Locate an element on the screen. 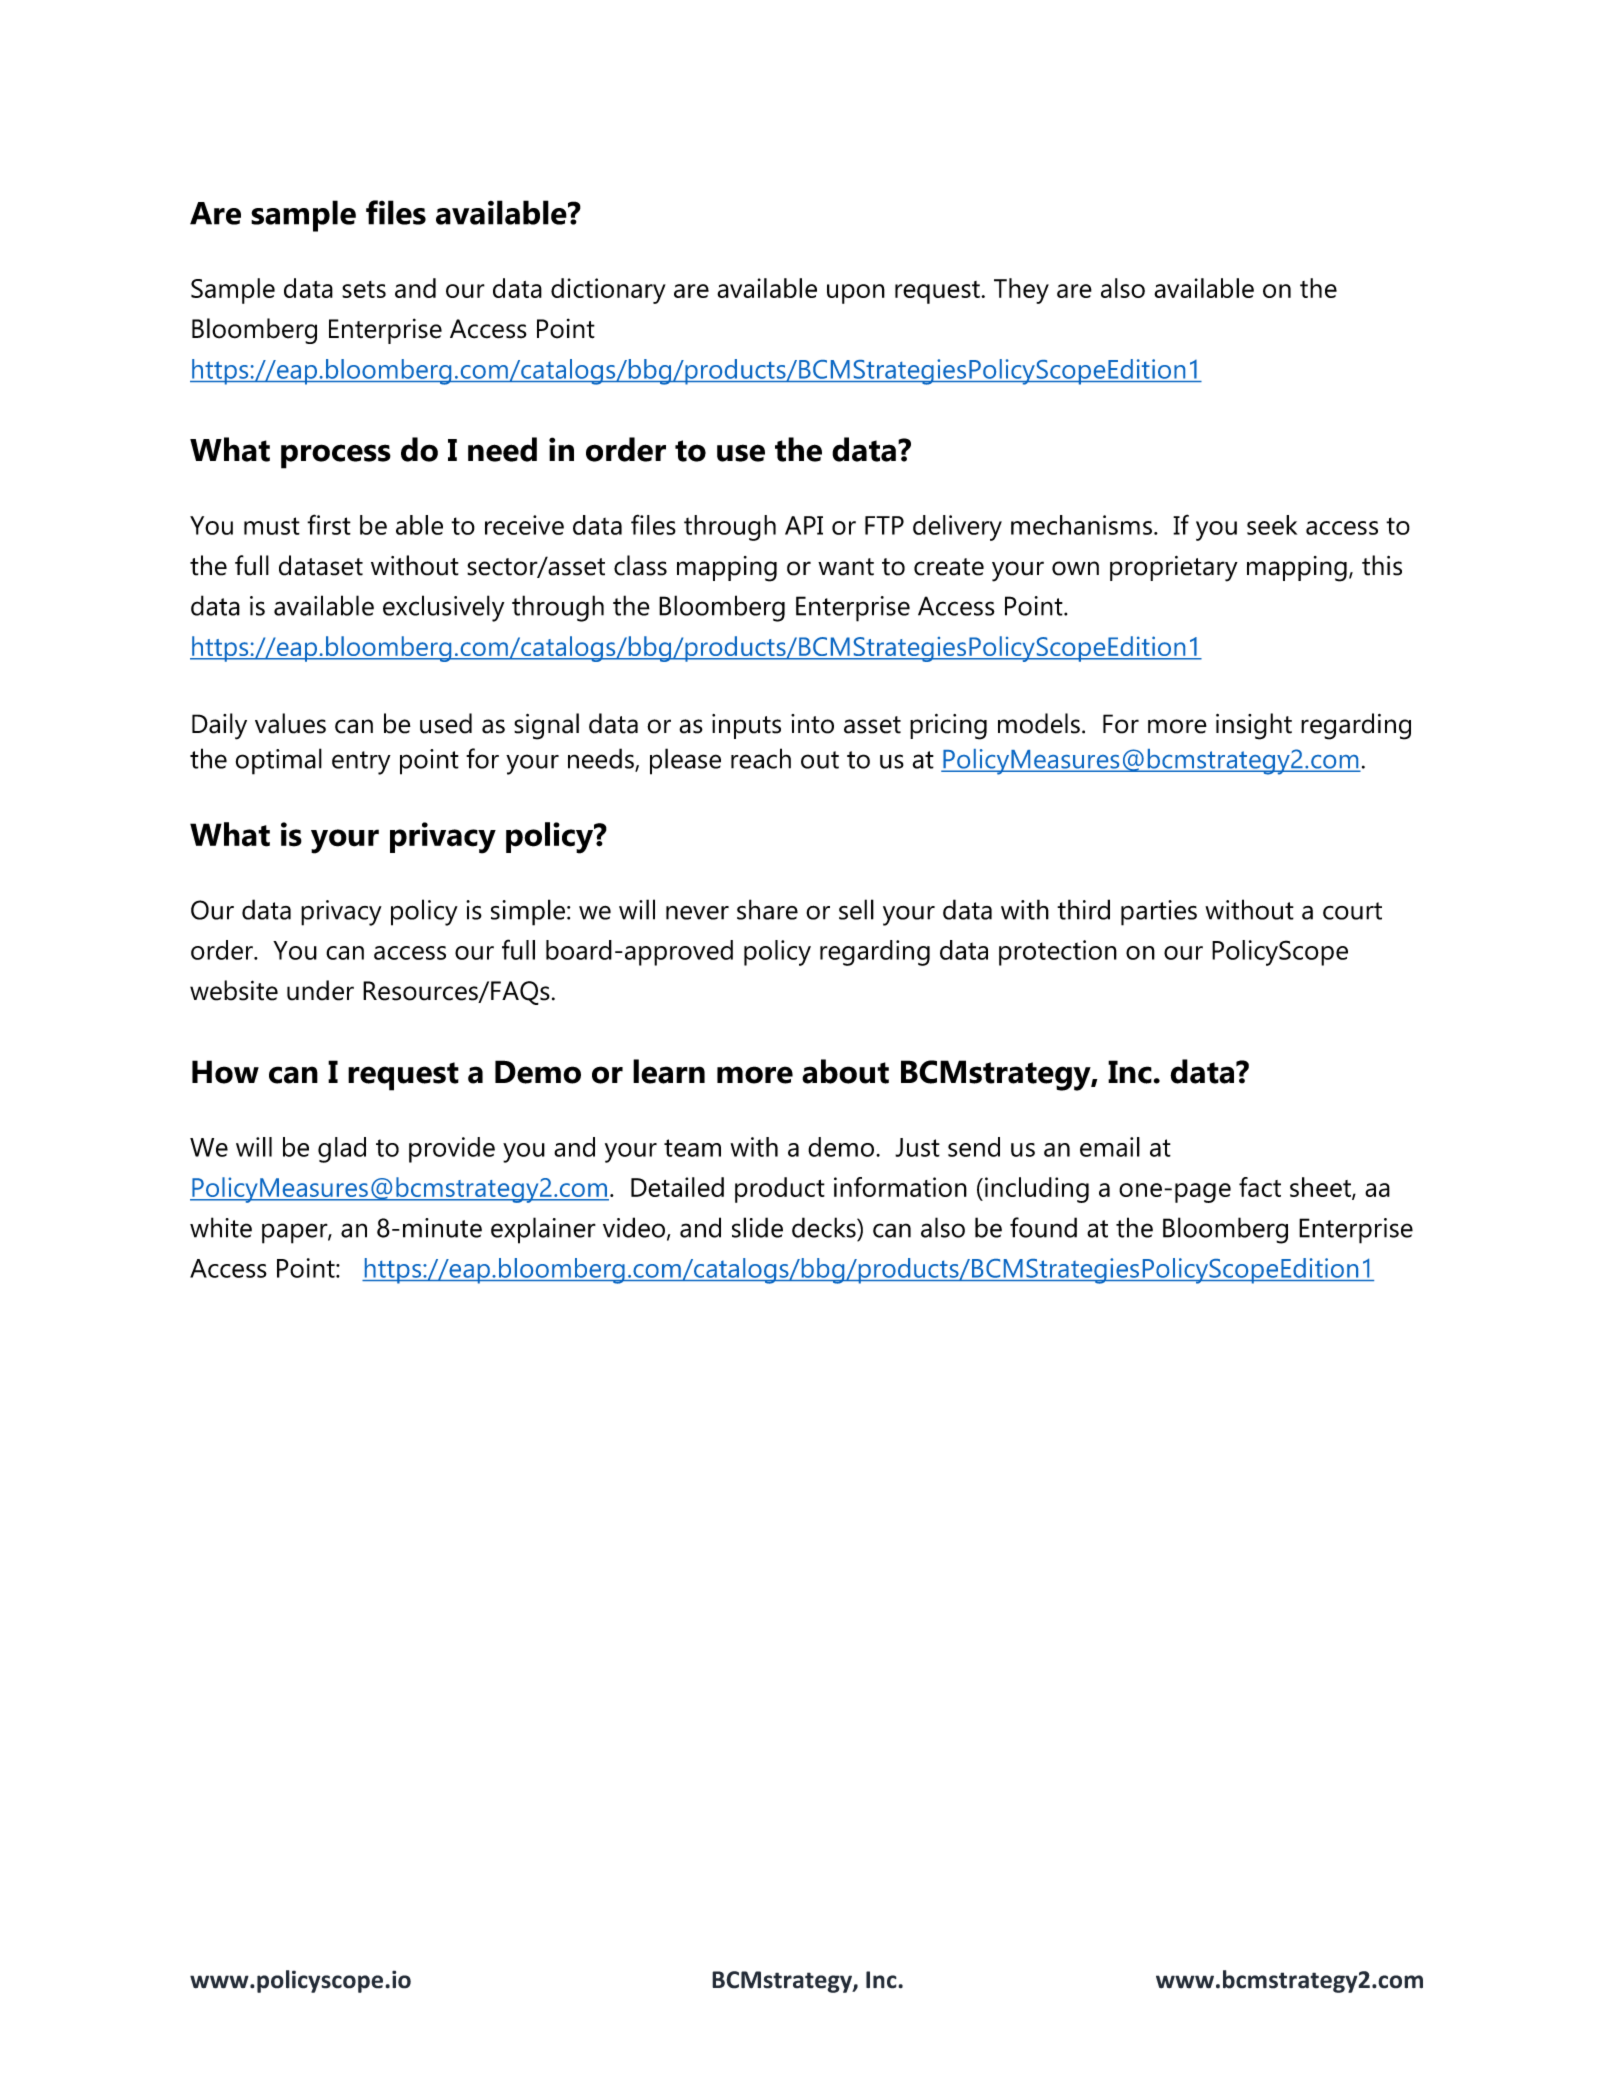 The width and height of the screenshot is (1615, 2090). reach is located at coordinates (761, 758).
